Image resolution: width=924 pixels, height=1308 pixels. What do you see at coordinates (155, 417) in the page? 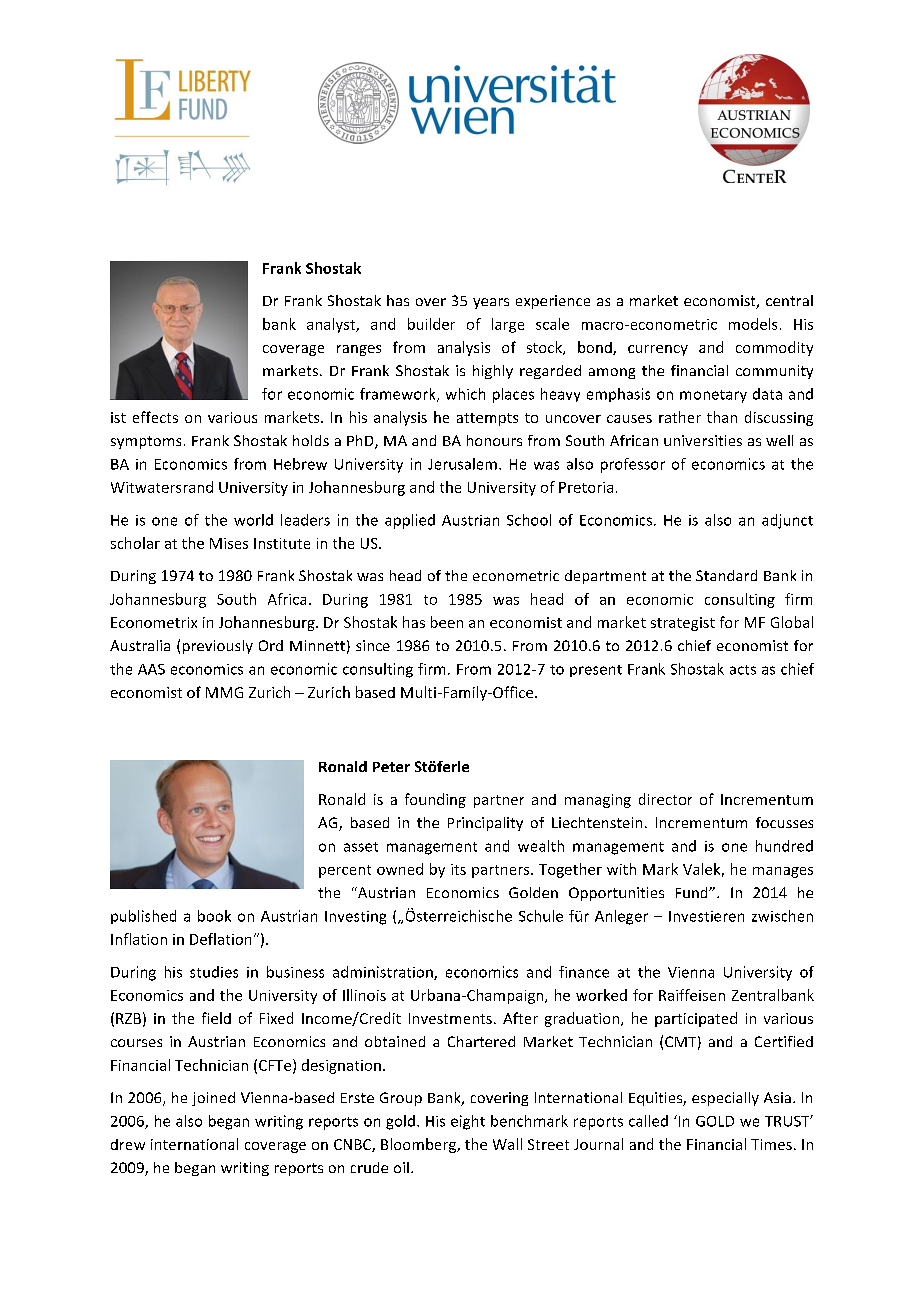
I see `effects` at bounding box center [155, 417].
